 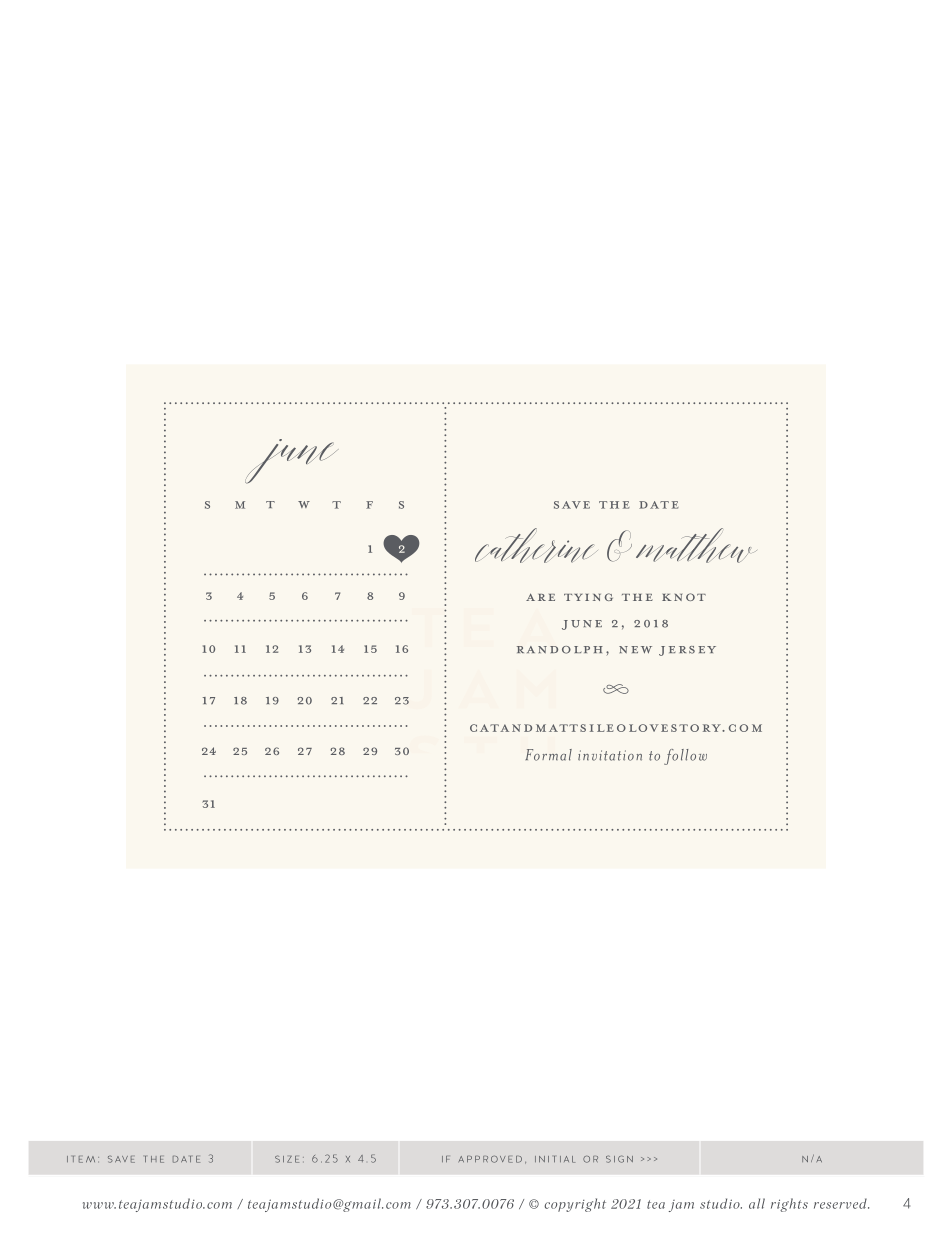 What do you see at coordinates (757, 1203) in the document?
I see `all` at bounding box center [757, 1203].
